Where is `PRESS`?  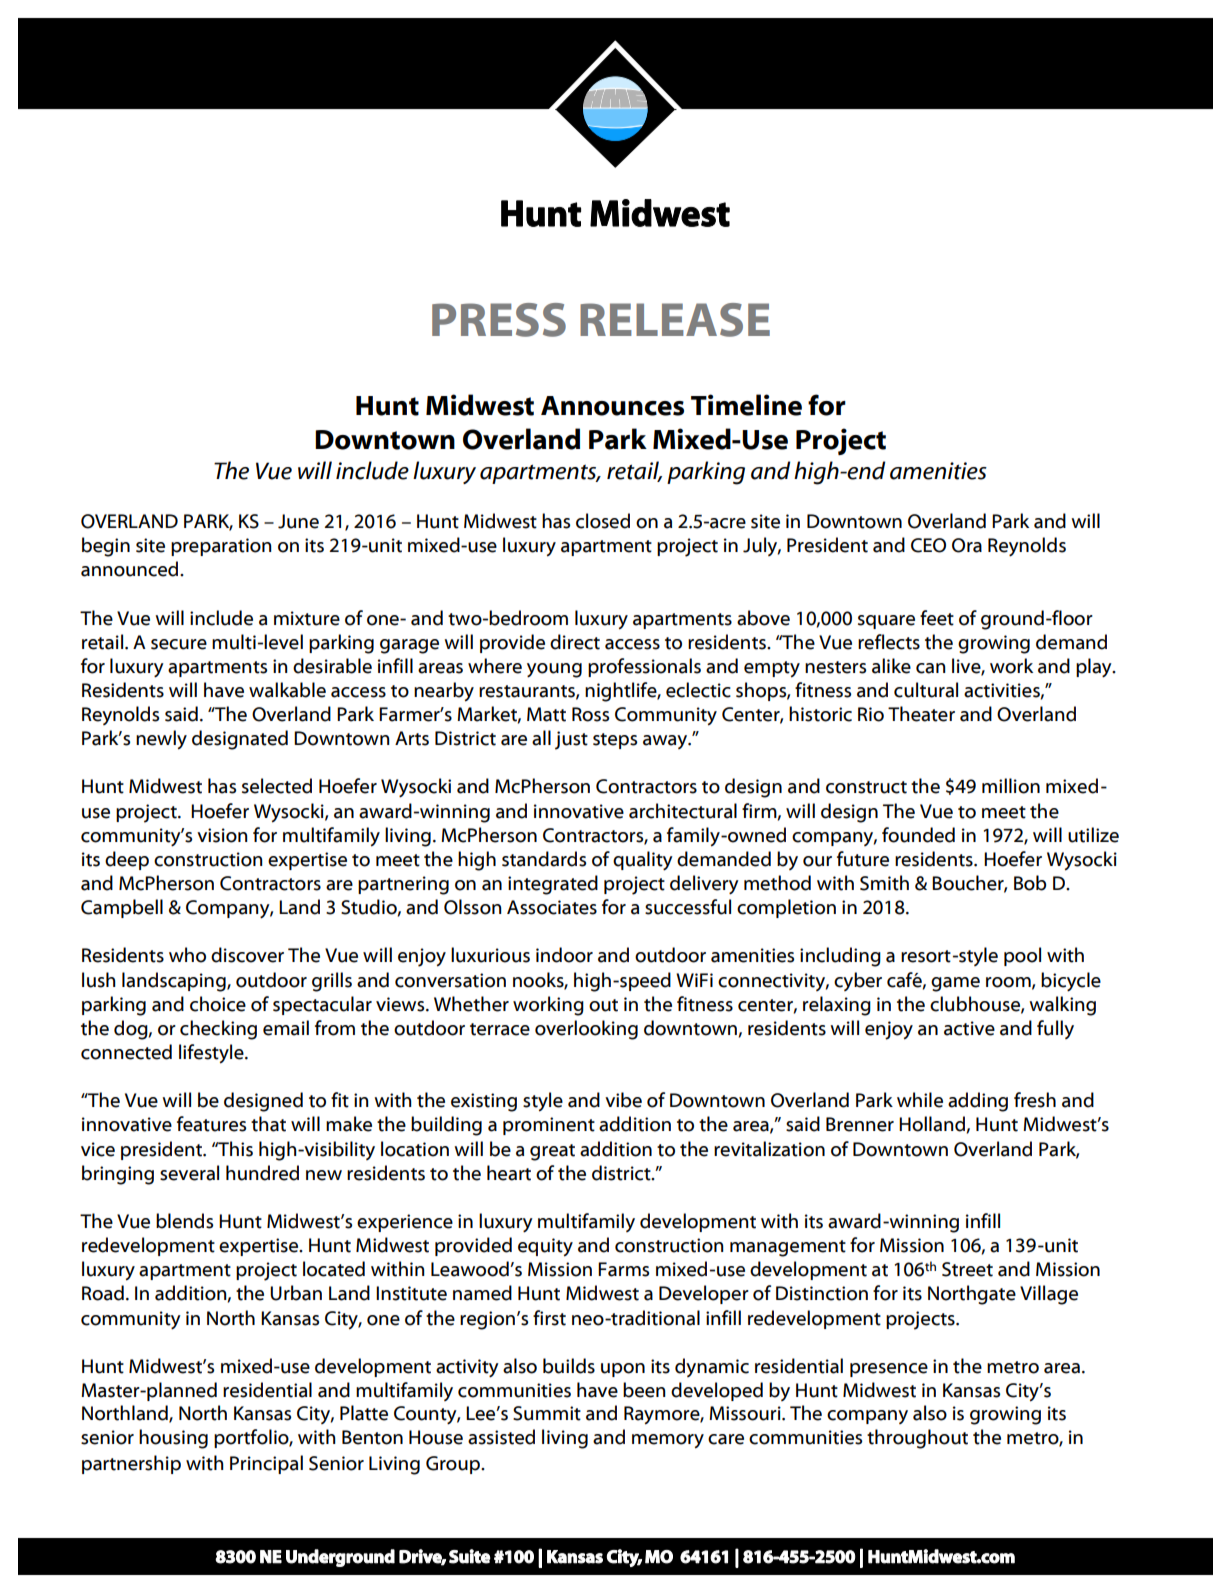 PRESS is located at coordinates (499, 320).
